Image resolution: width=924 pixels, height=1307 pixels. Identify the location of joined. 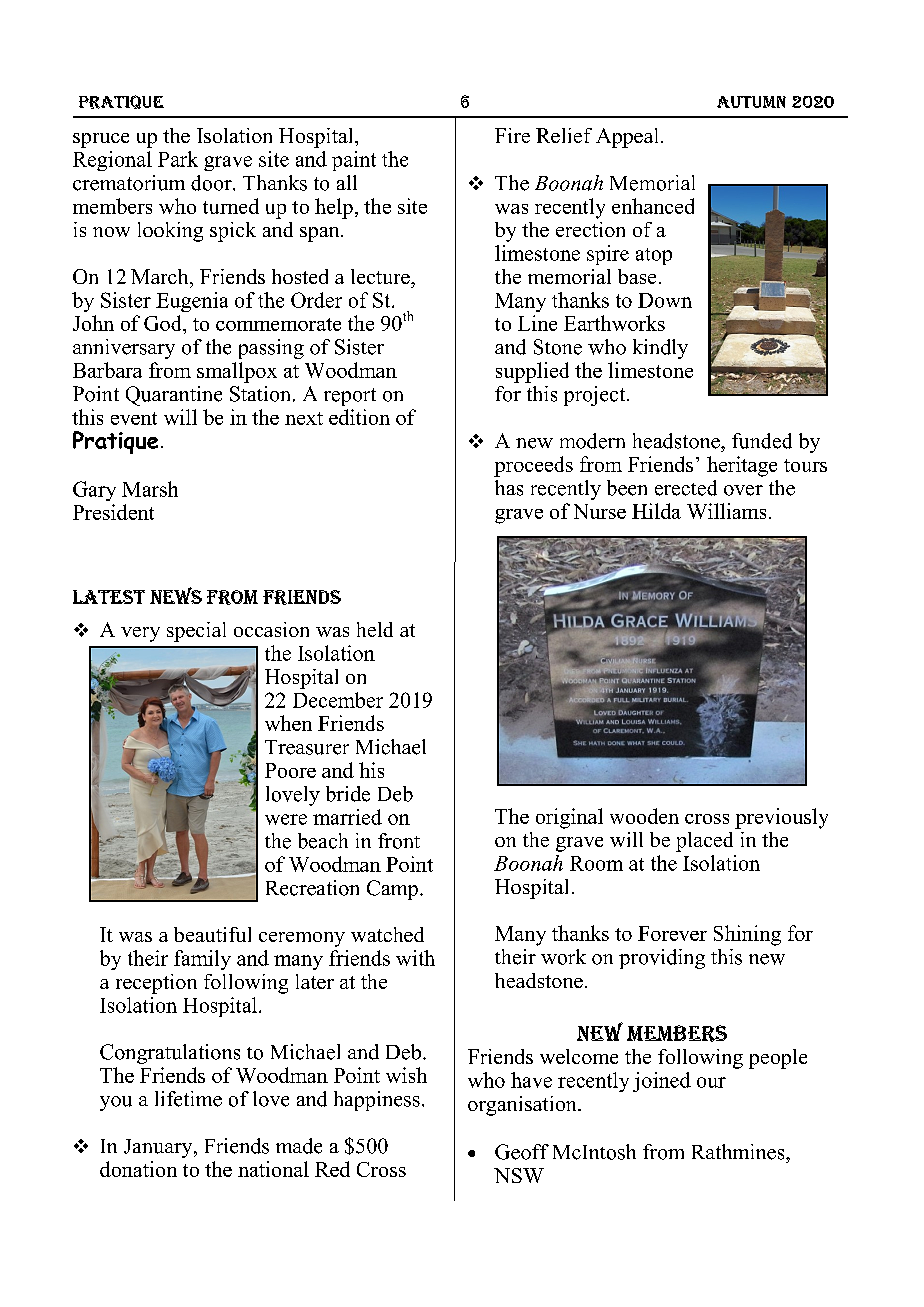
(662, 1082).
